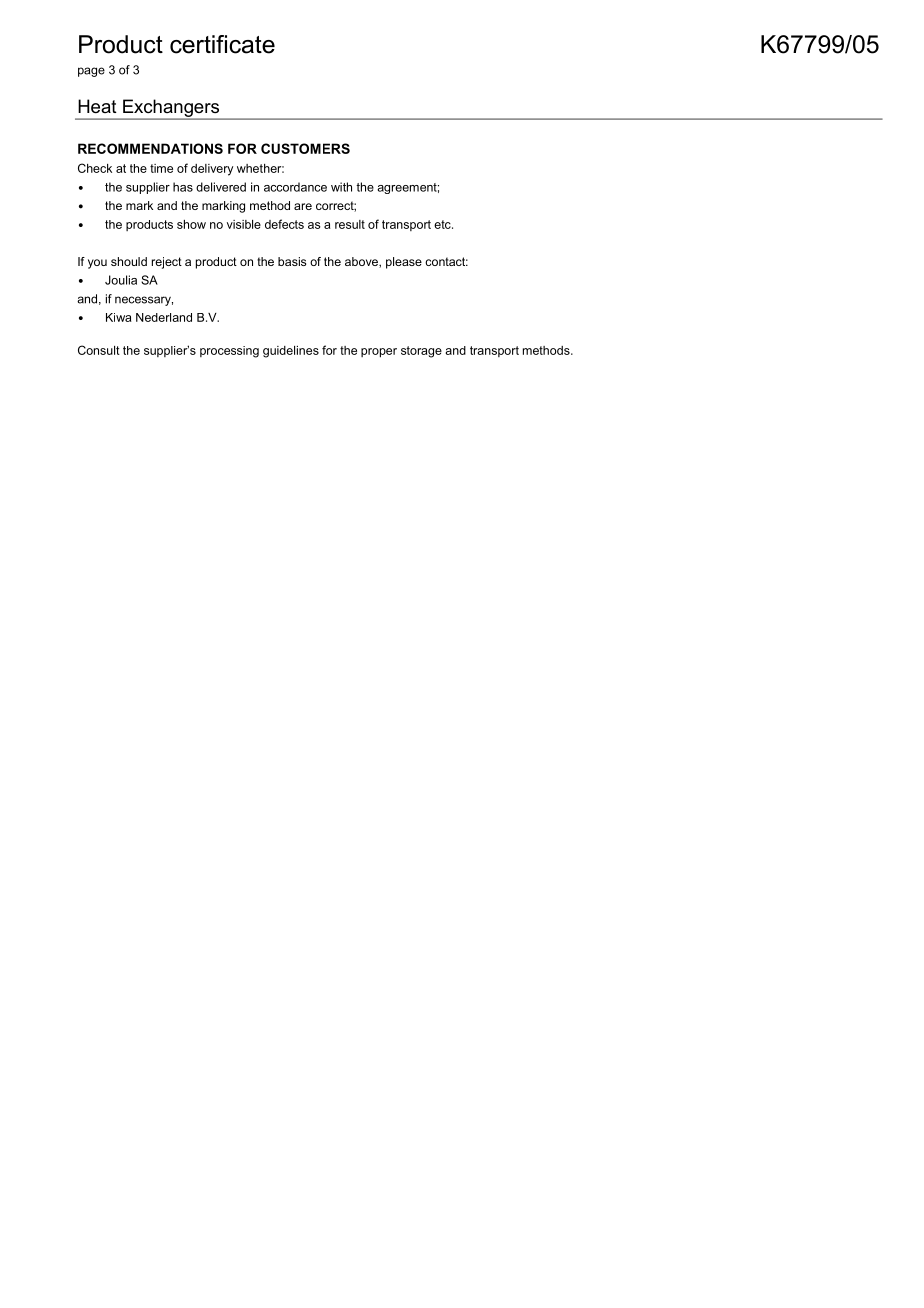  What do you see at coordinates (305, 148) in the screenshot?
I see `CUSTOMERS` at bounding box center [305, 148].
